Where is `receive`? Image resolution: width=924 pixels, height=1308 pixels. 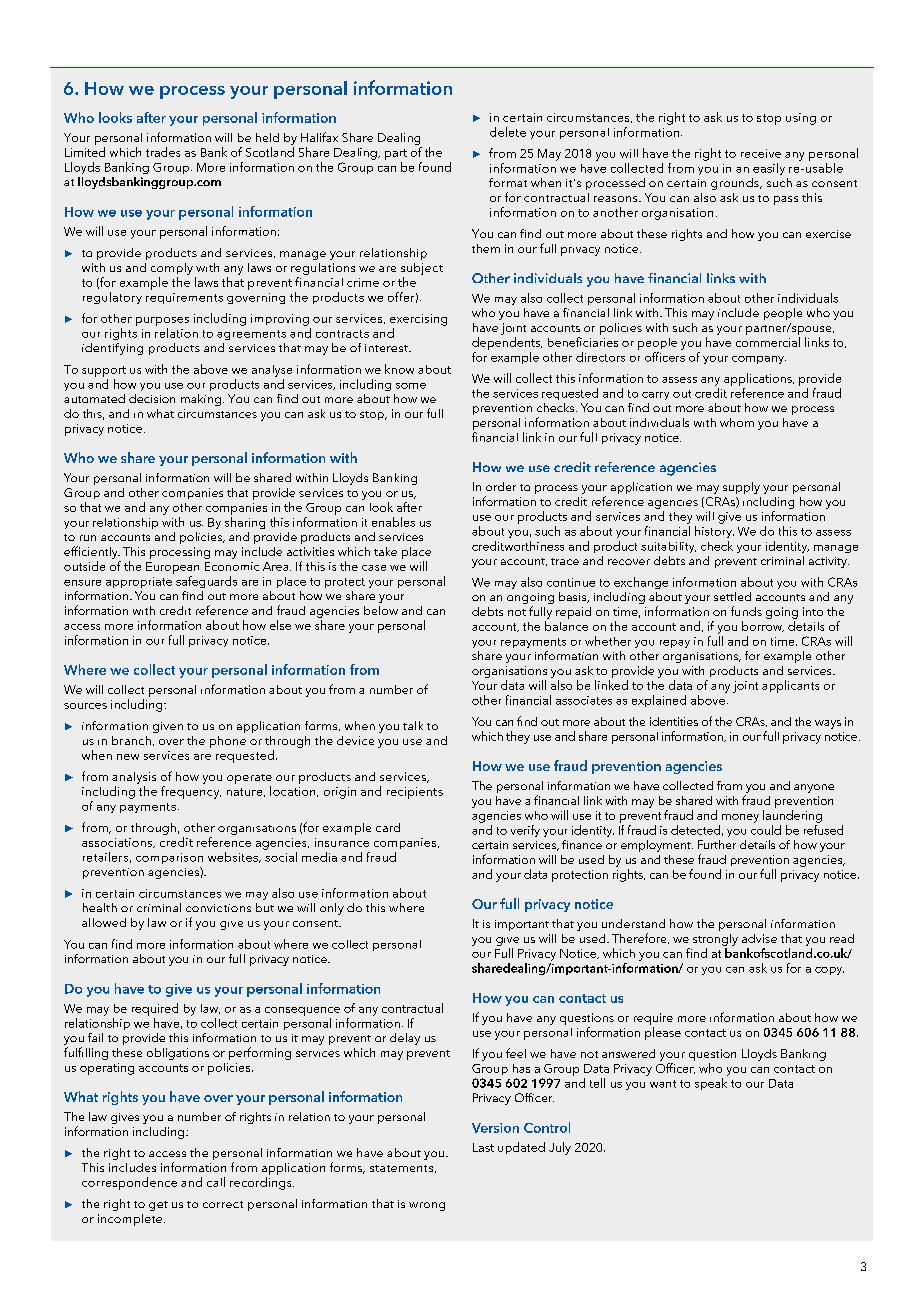 receive is located at coordinates (761, 153).
